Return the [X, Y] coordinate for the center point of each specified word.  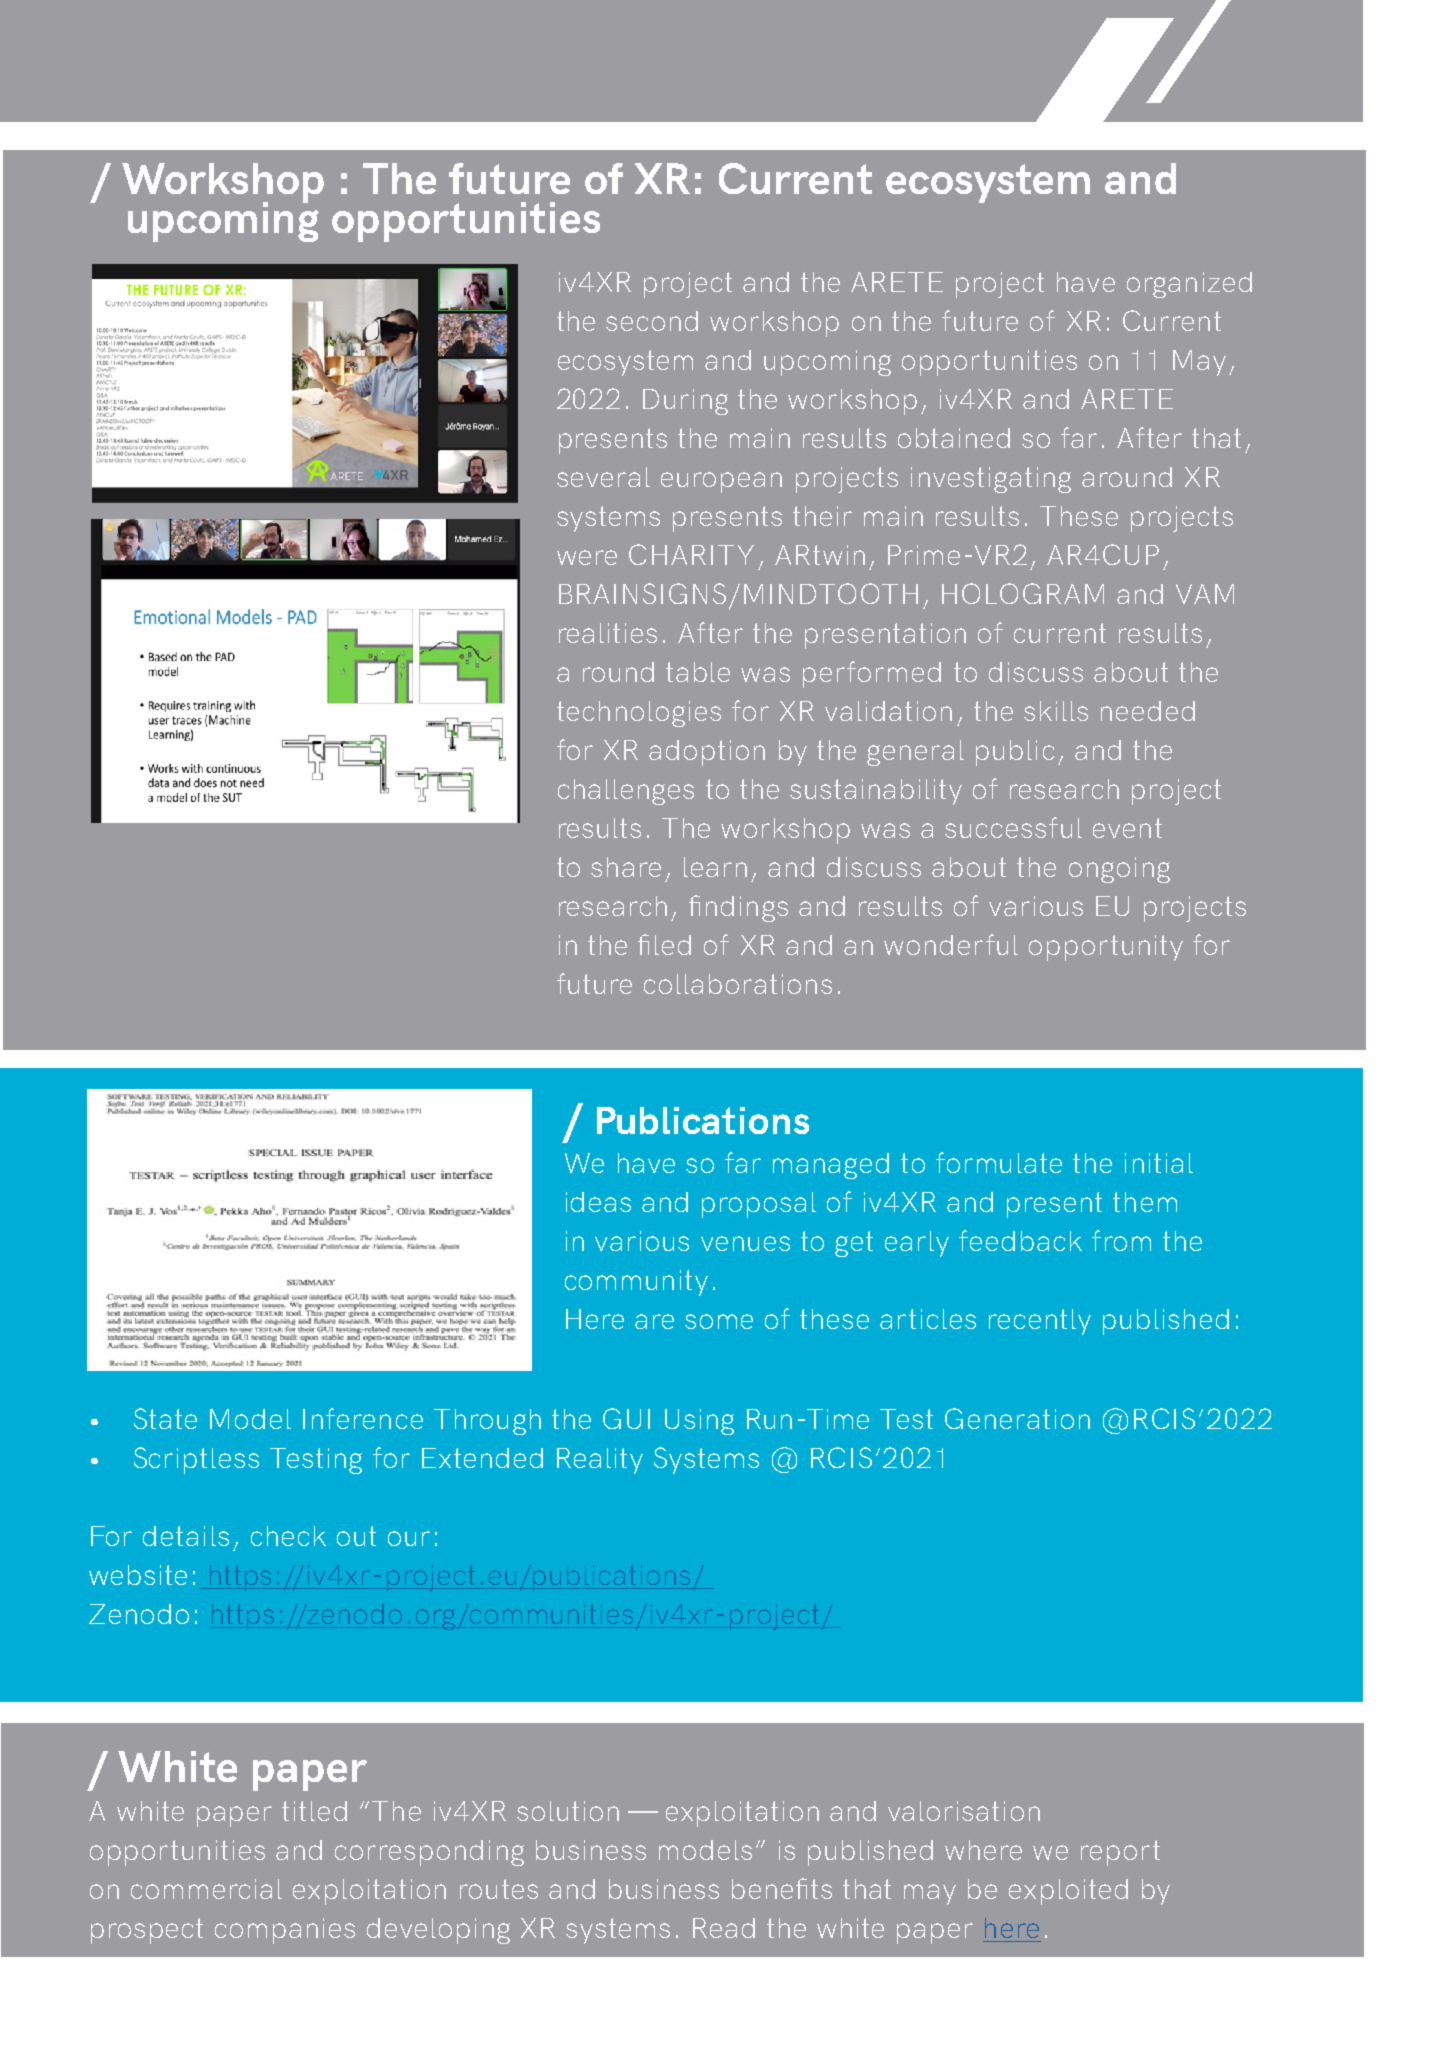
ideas [598, 1202]
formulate [999, 1162]
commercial [206, 1889]
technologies [639, 714]
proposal [759, 1205]
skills [1056, 711]
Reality [600, 1461]
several [603, 477]
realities [608, 633]
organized [1189, 285]
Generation [1017, 1418]
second [652, 321]
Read [724, 1928]
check [288, 1536]
